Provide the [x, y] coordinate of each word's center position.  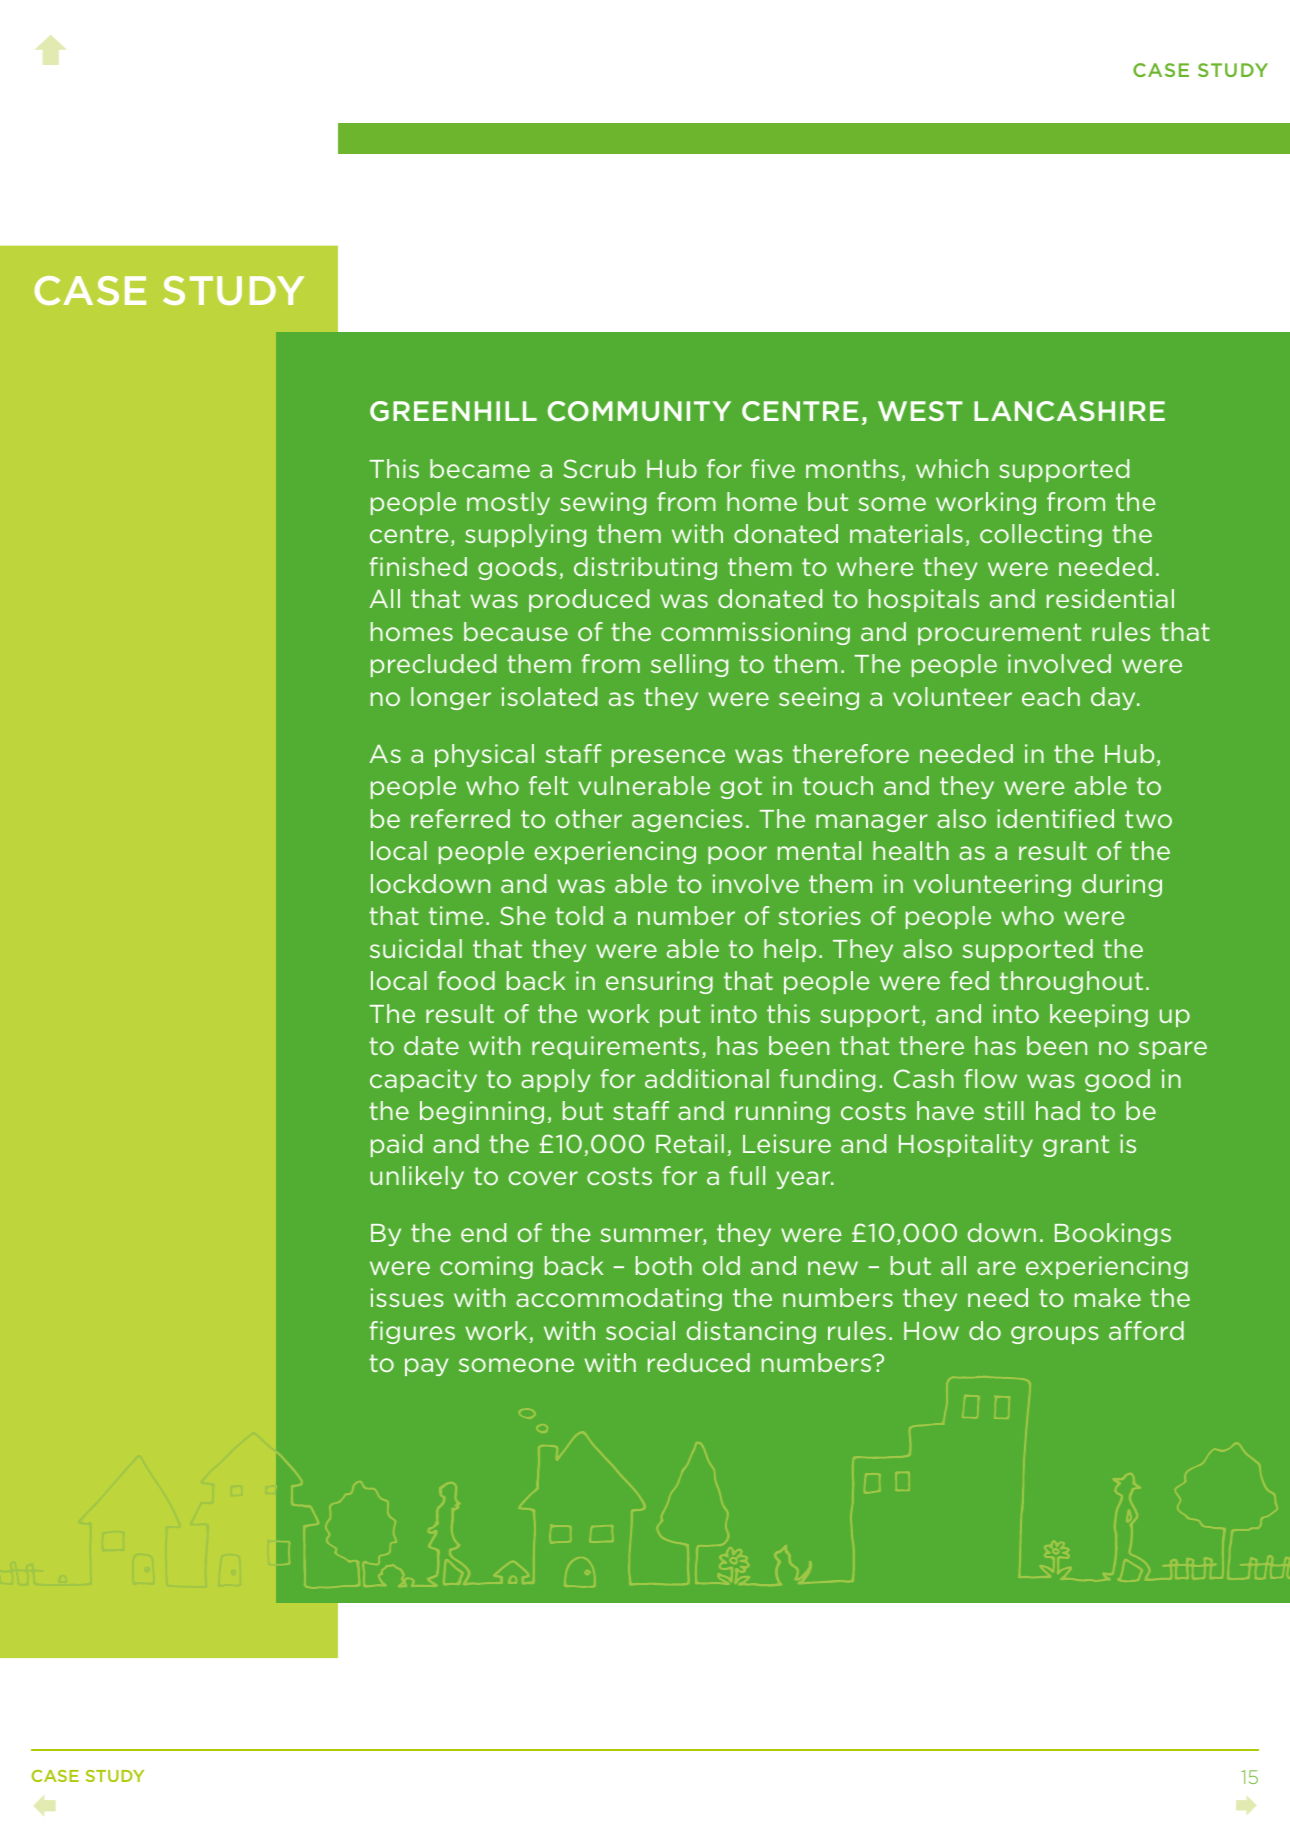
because [516, 631]
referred [460, 818]
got [741, 788]
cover [543, 1178]
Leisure [787, 1143]
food [466, 980]
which [952, 468]
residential [1110, 598]
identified [1055, 818]
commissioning [755, 633]
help [790, 950]
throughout [1071, 982]
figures [412, 1332]
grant [1076, 1146]
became [480, 468]
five [773, 468]
